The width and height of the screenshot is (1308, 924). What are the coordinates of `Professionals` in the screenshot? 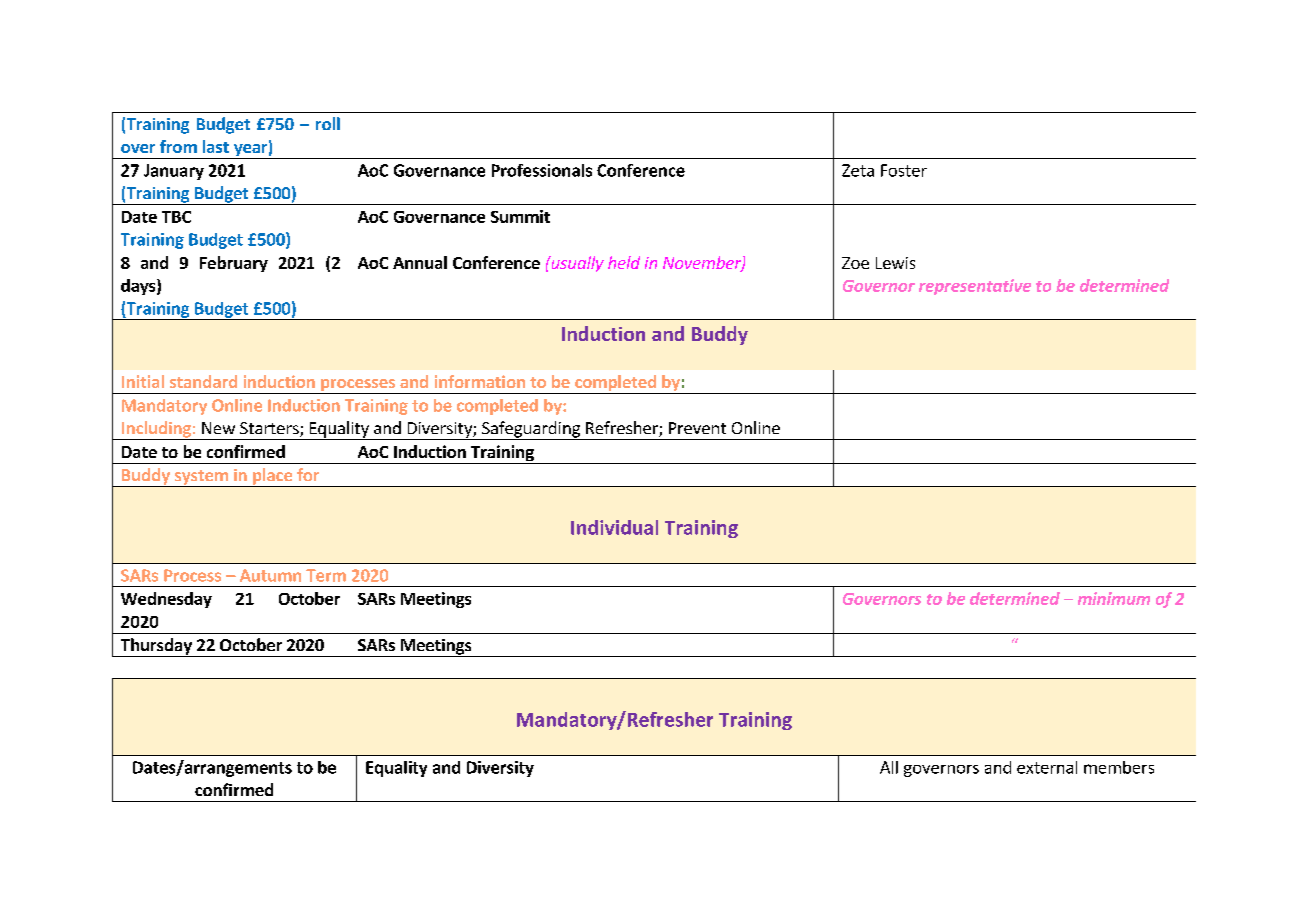 It's located at (542, 170).
